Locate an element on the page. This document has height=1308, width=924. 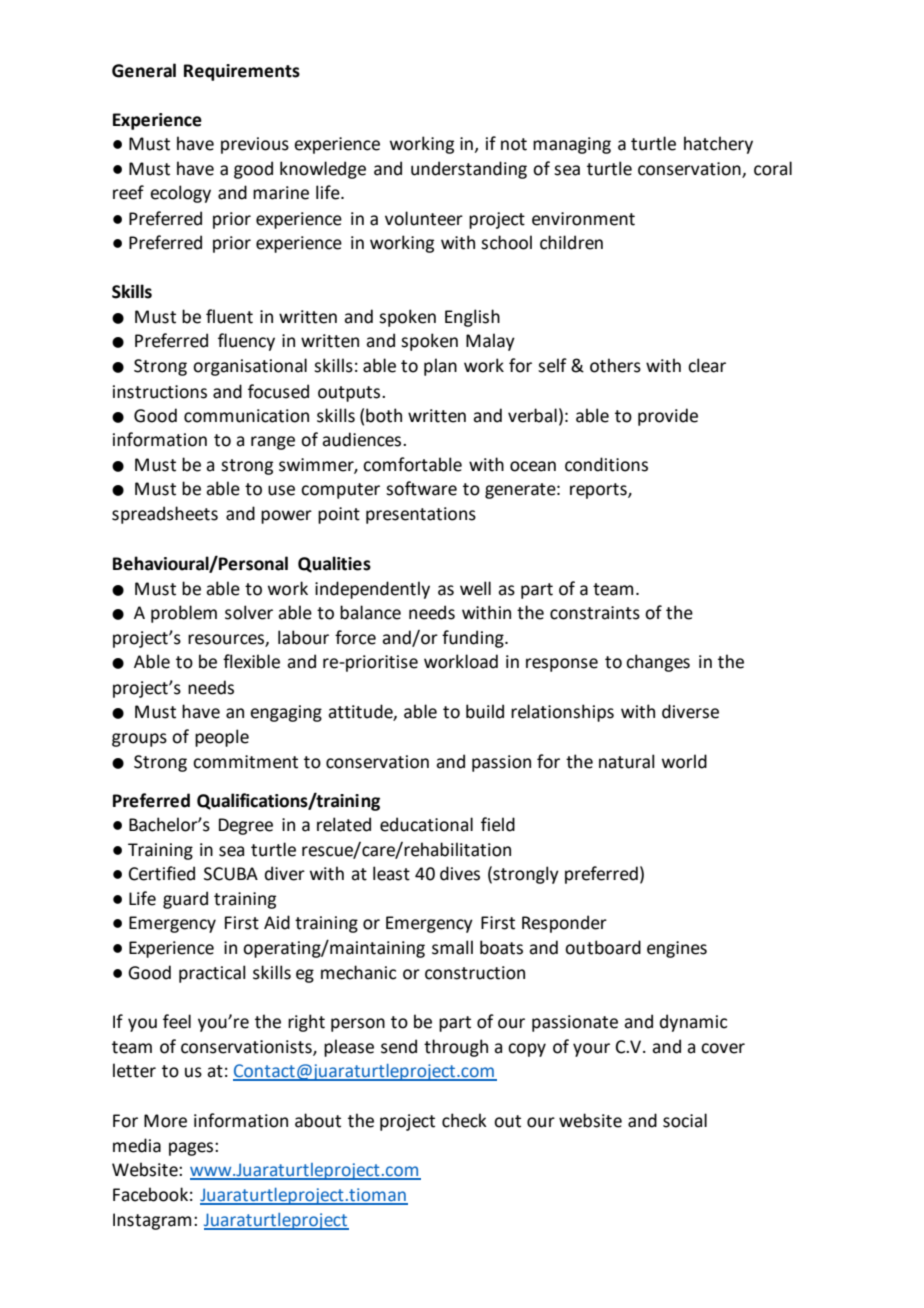
social is located at coordinates (685, 1120).
